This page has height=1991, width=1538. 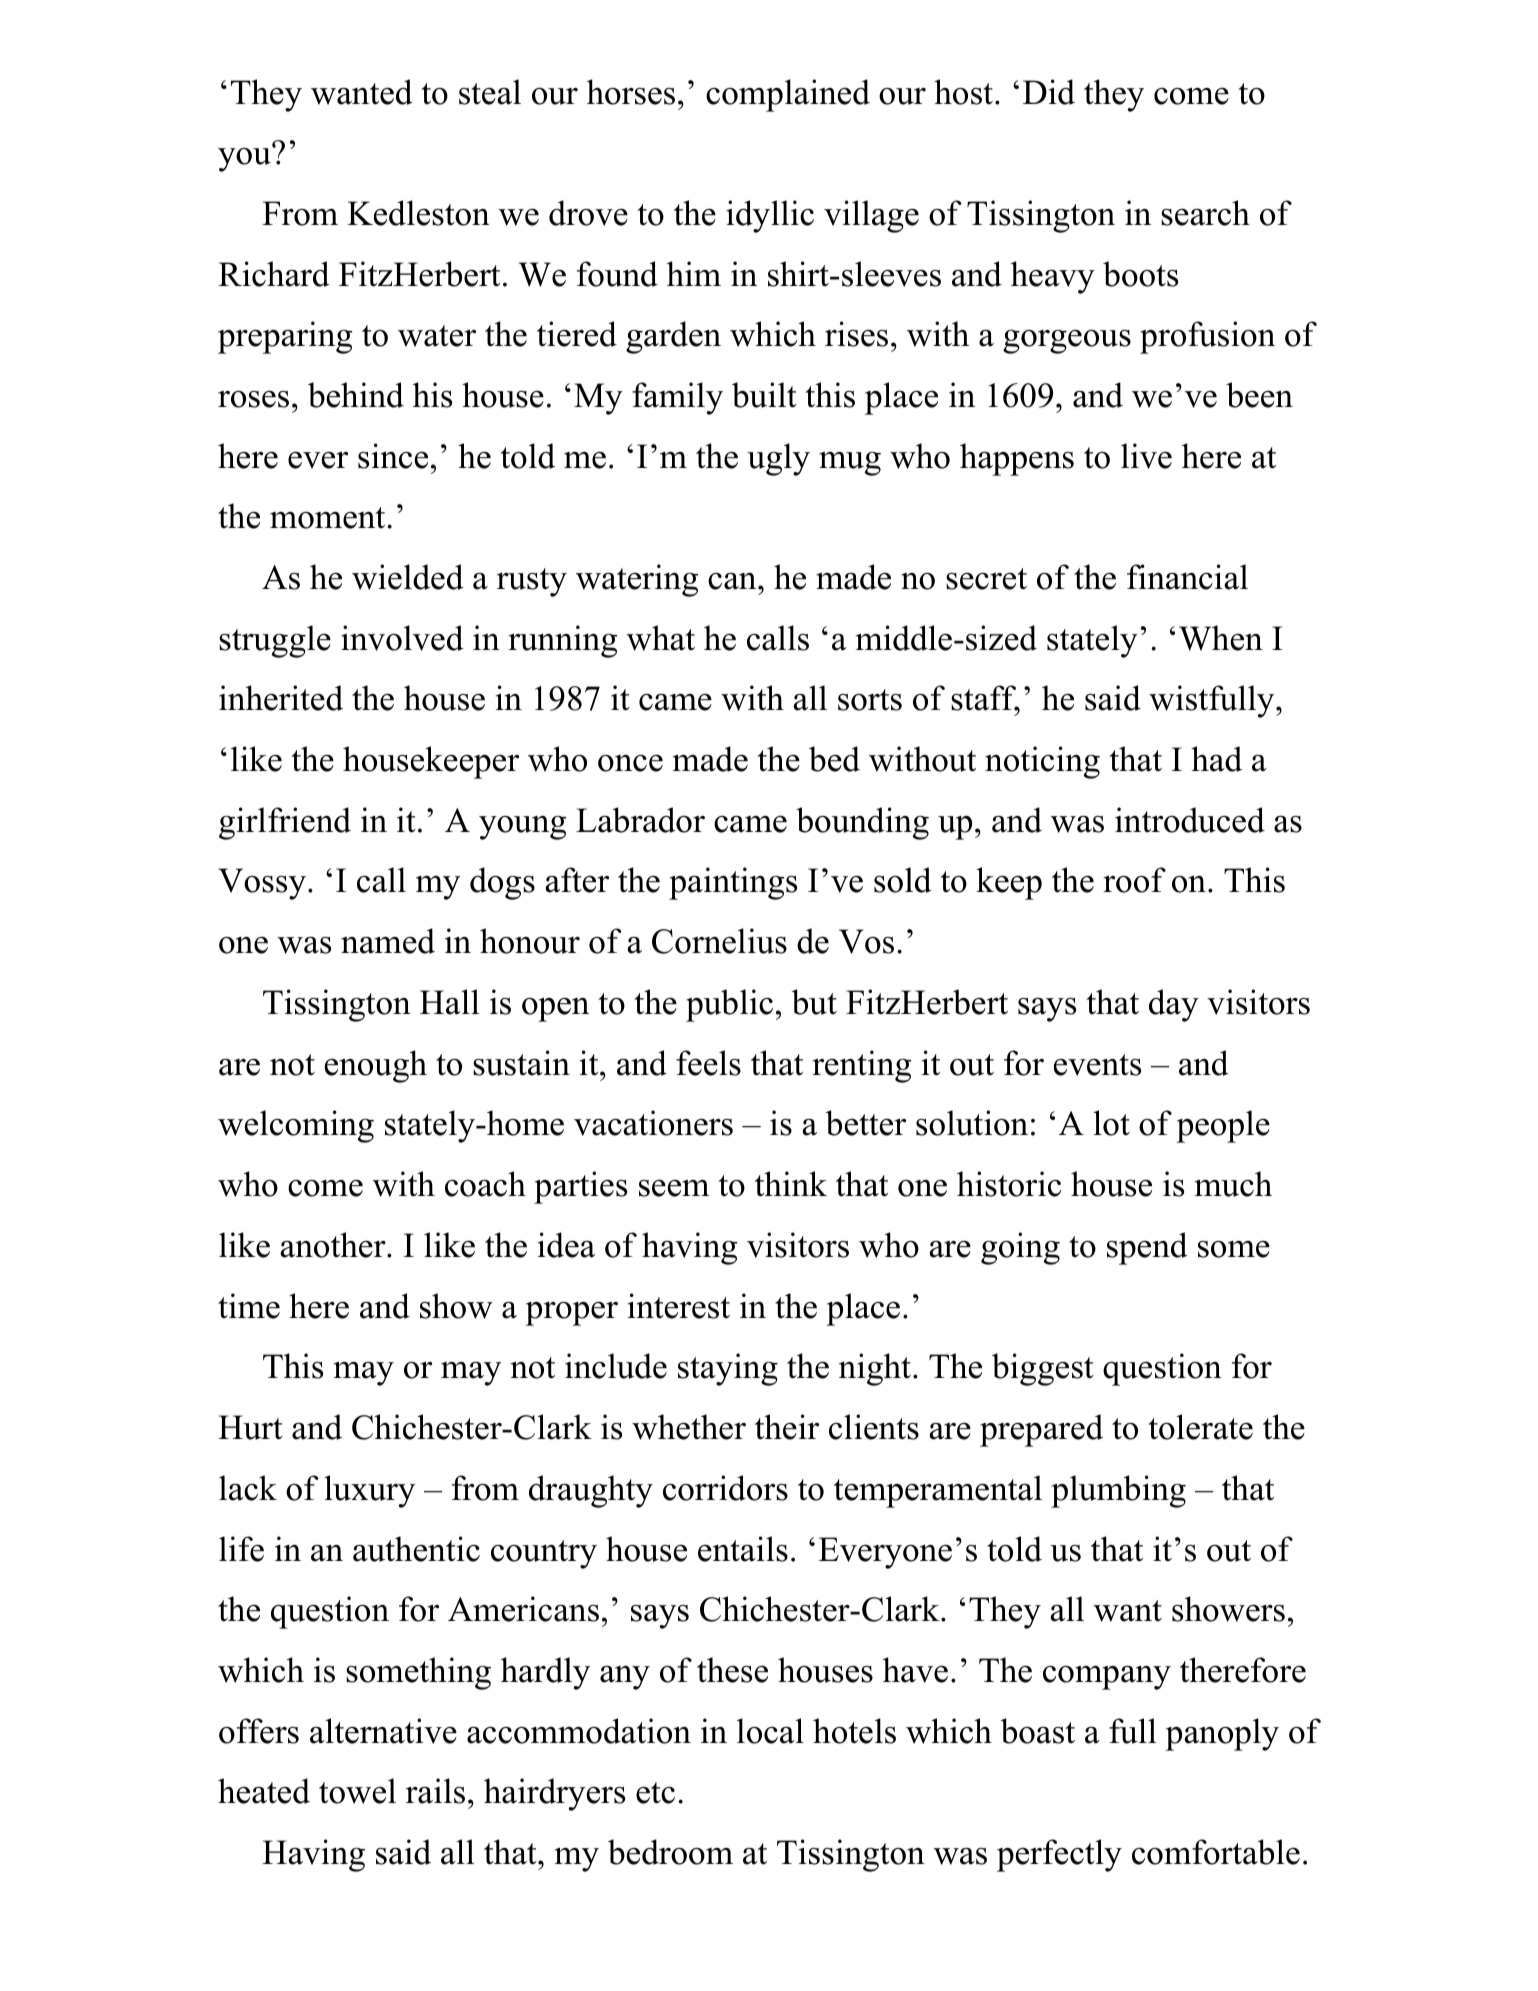 What do you see at coordinates (788, 95) in the page?
I see `complained` at bounding box center [788, 95].
